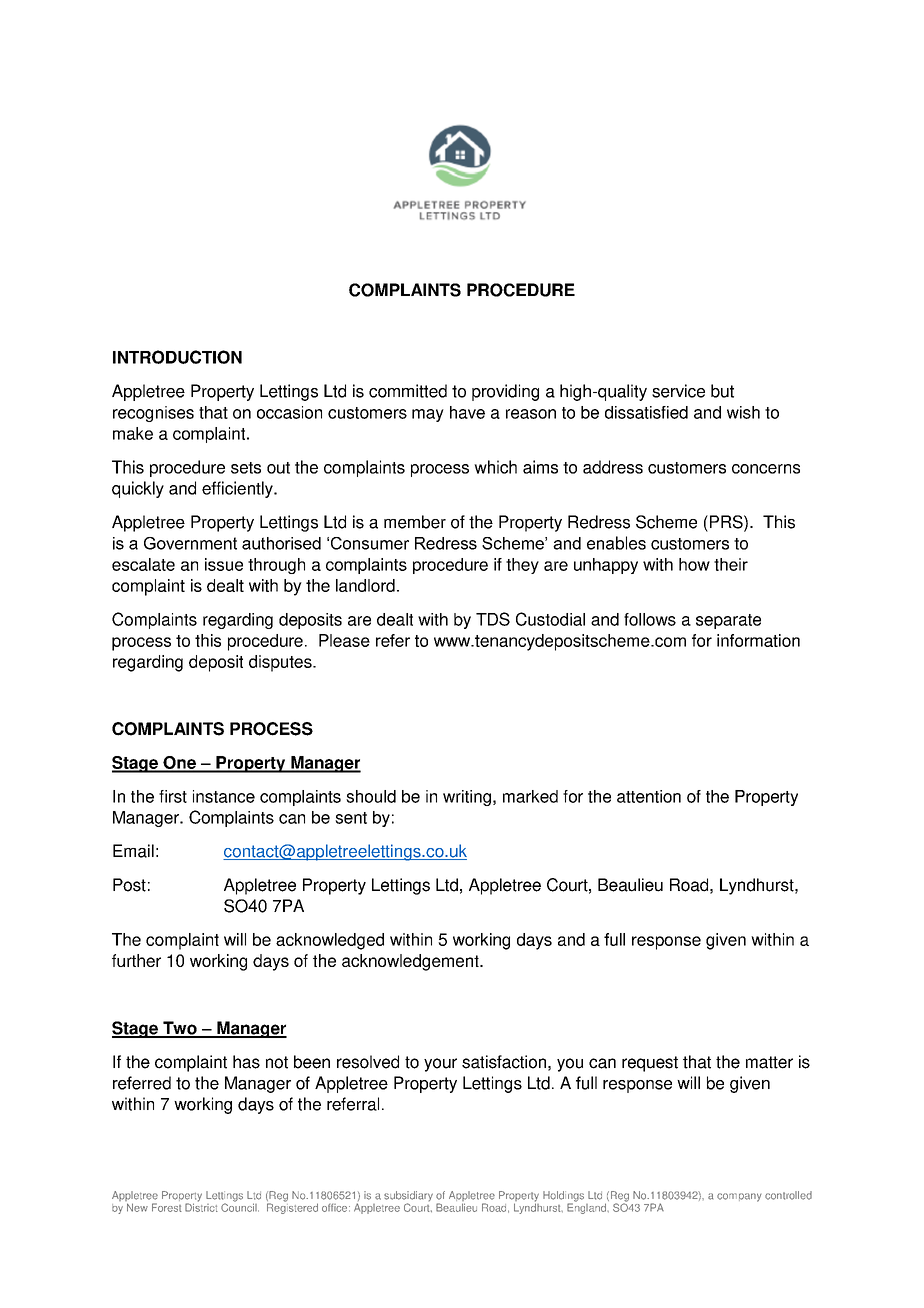 This screenshot has height=1308, width=924. I want to click on TDS, so click(493, 619).
